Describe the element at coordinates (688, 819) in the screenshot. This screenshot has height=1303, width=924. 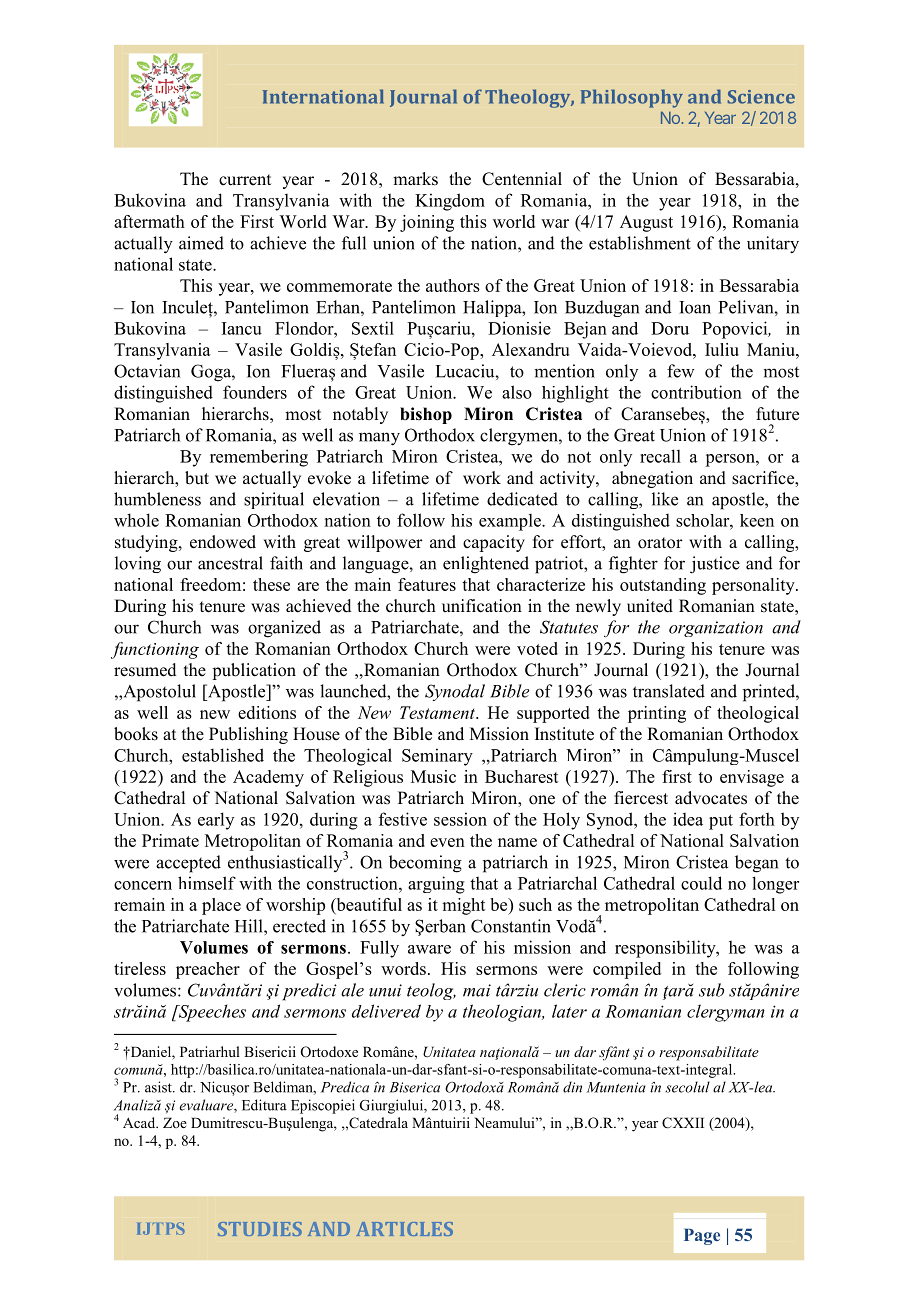
I see `idea` at that location.
